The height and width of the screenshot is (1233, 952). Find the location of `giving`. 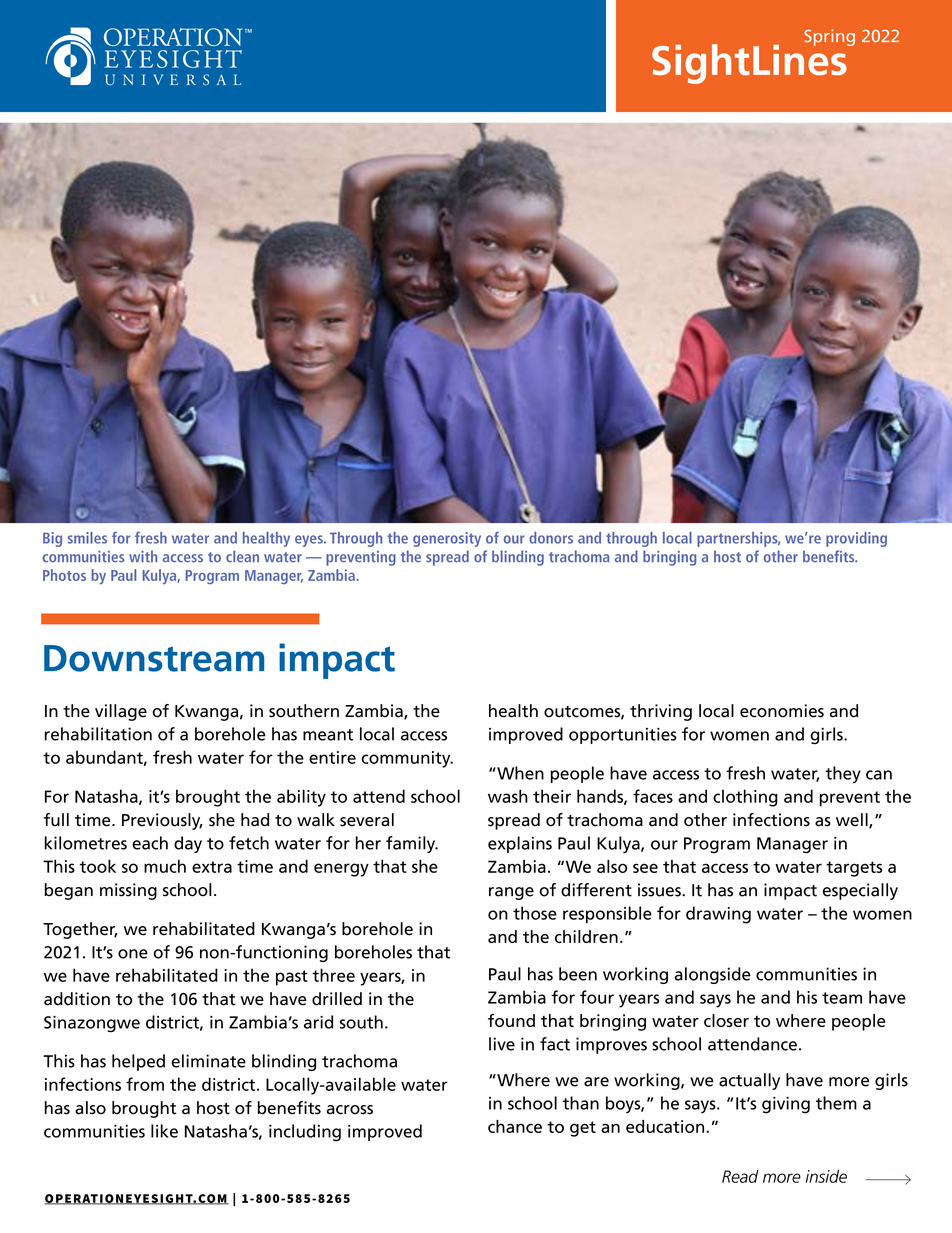

giving is located at coordinates (786, 1105).
